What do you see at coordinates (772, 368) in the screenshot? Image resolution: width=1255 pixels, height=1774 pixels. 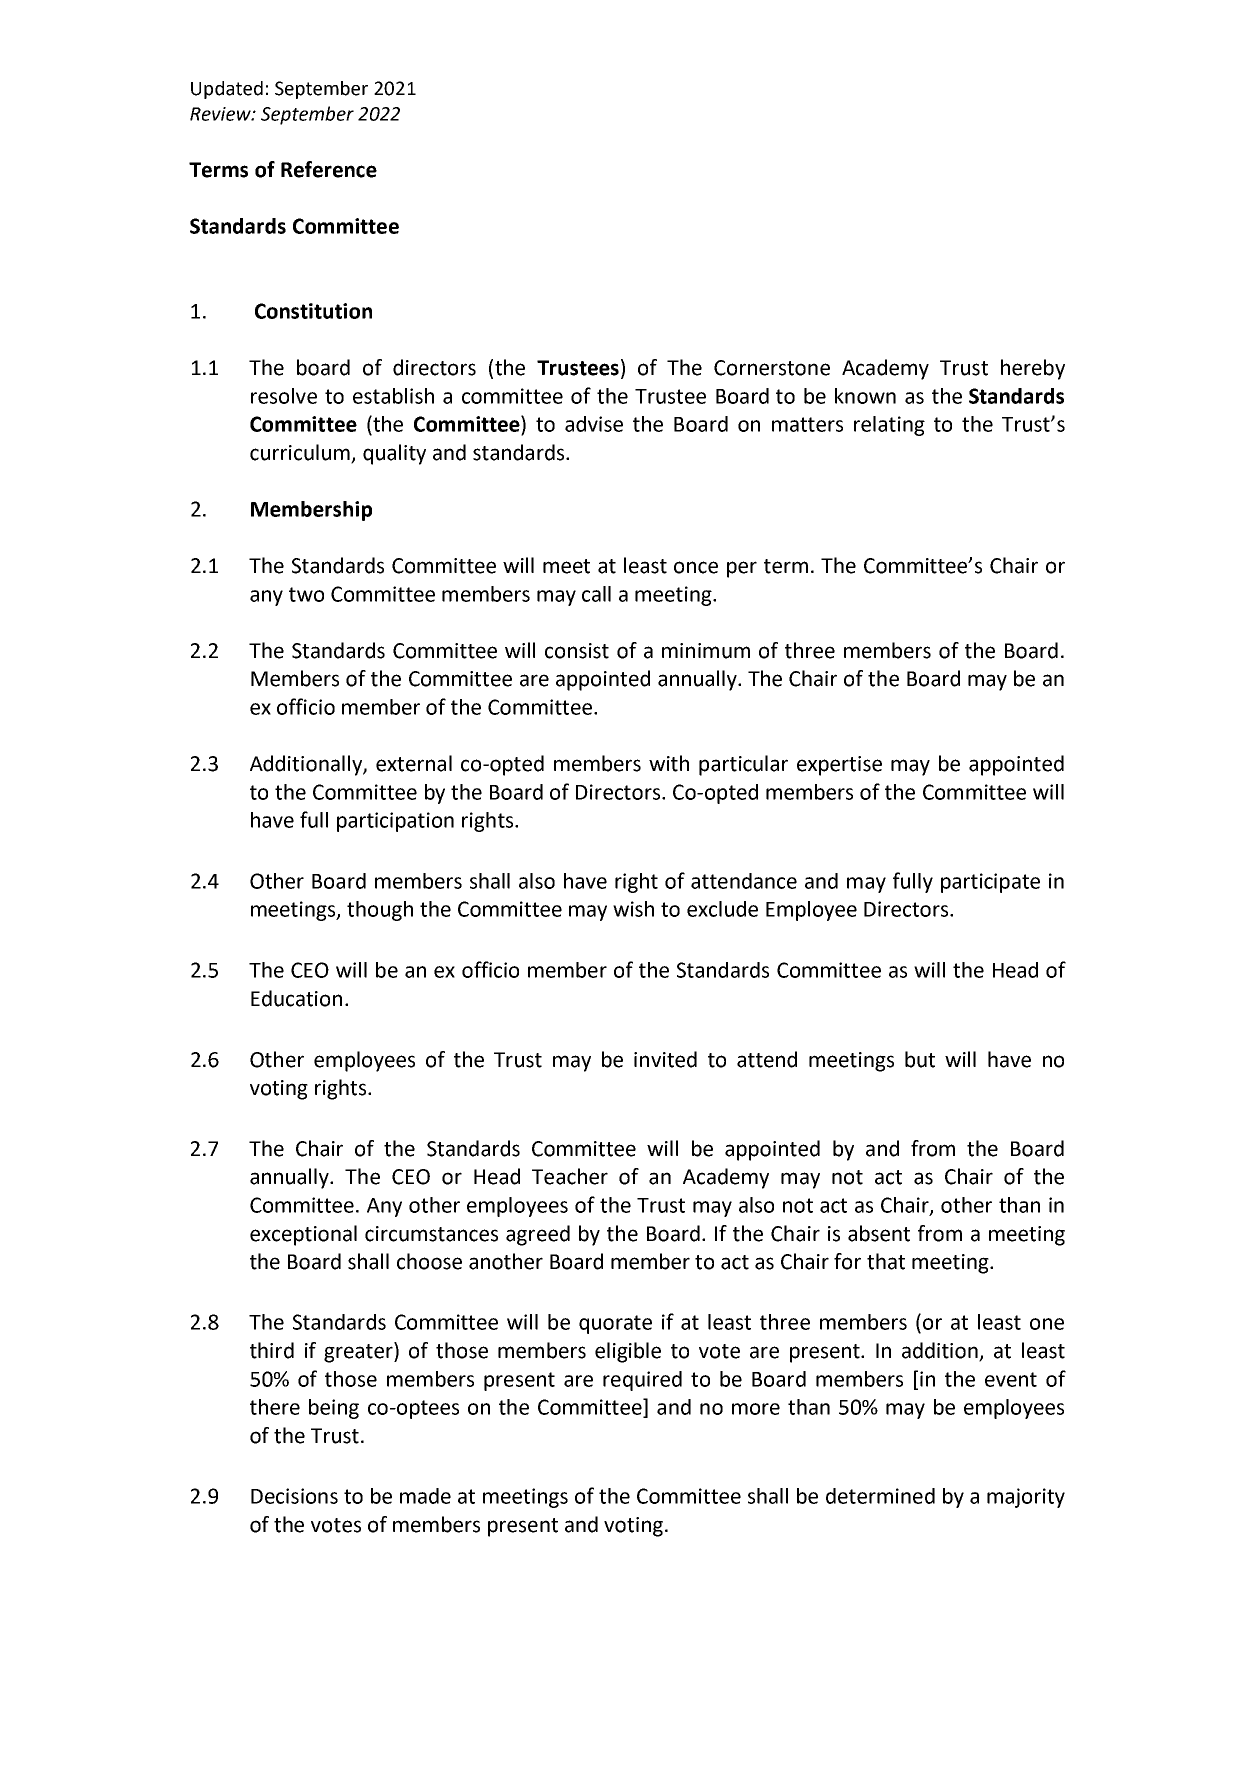 I see `Cornerstone` at bounding box center [772, 368].
